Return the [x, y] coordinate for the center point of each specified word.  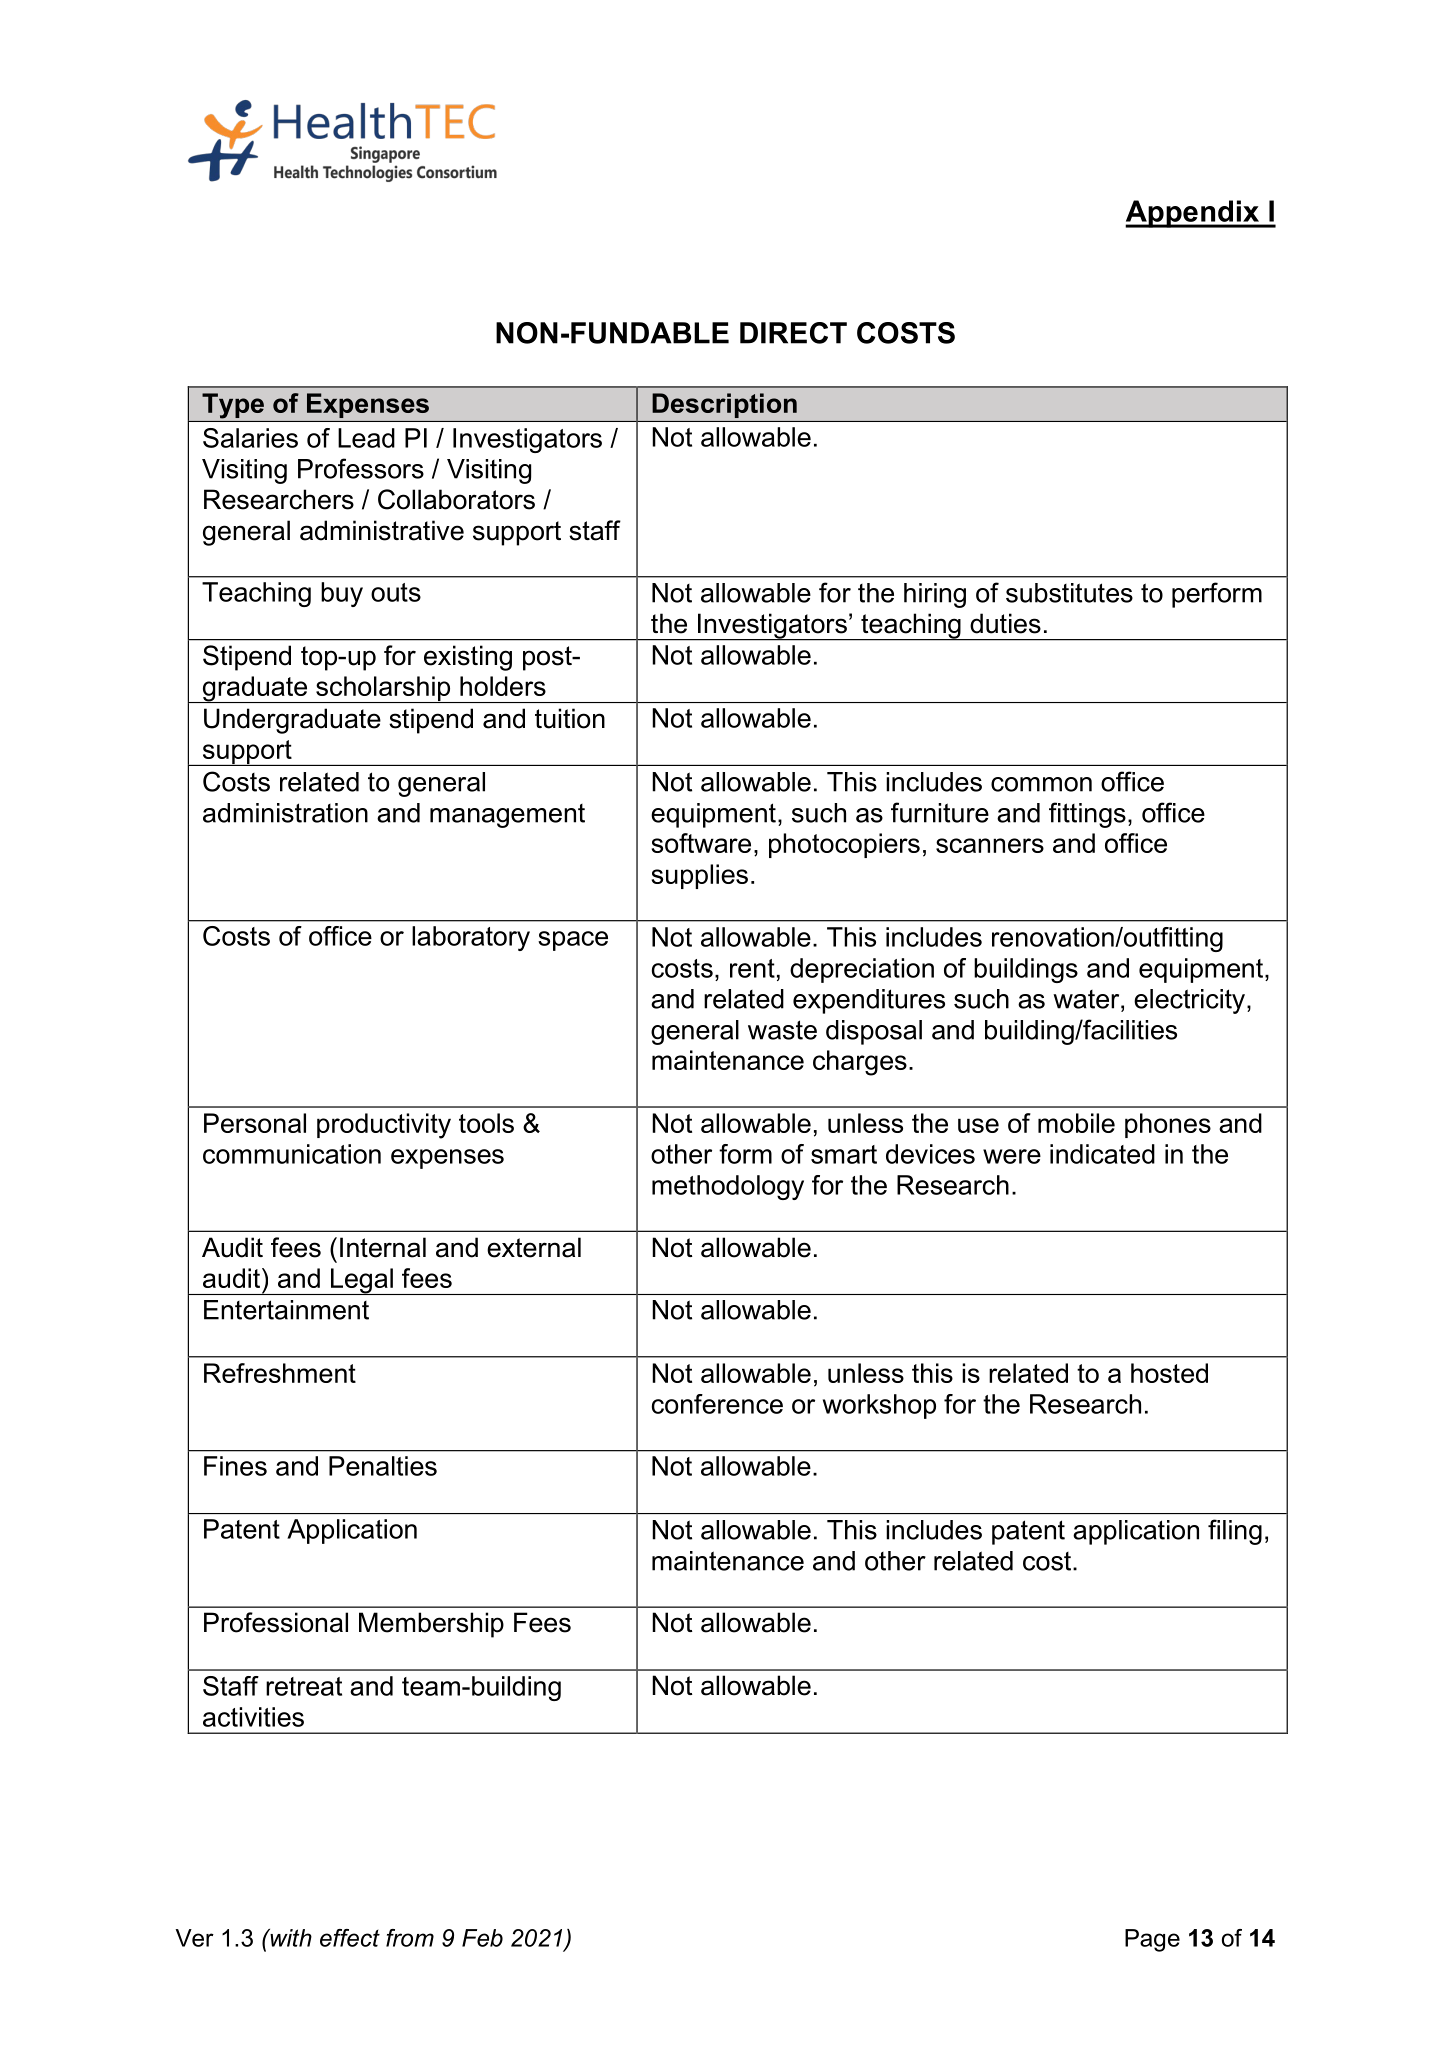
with [290, 1938]
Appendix [1193, 214]
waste [782, 1030]
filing [1235, 1532]
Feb [482, 1938]
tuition [570, 718]
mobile [1076, 1123]
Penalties [383, 1466]
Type [233, 406]
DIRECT [793, 333]
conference [717, 1404]
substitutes [1069, 593]
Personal [255, 1123]
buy [342, 594]
